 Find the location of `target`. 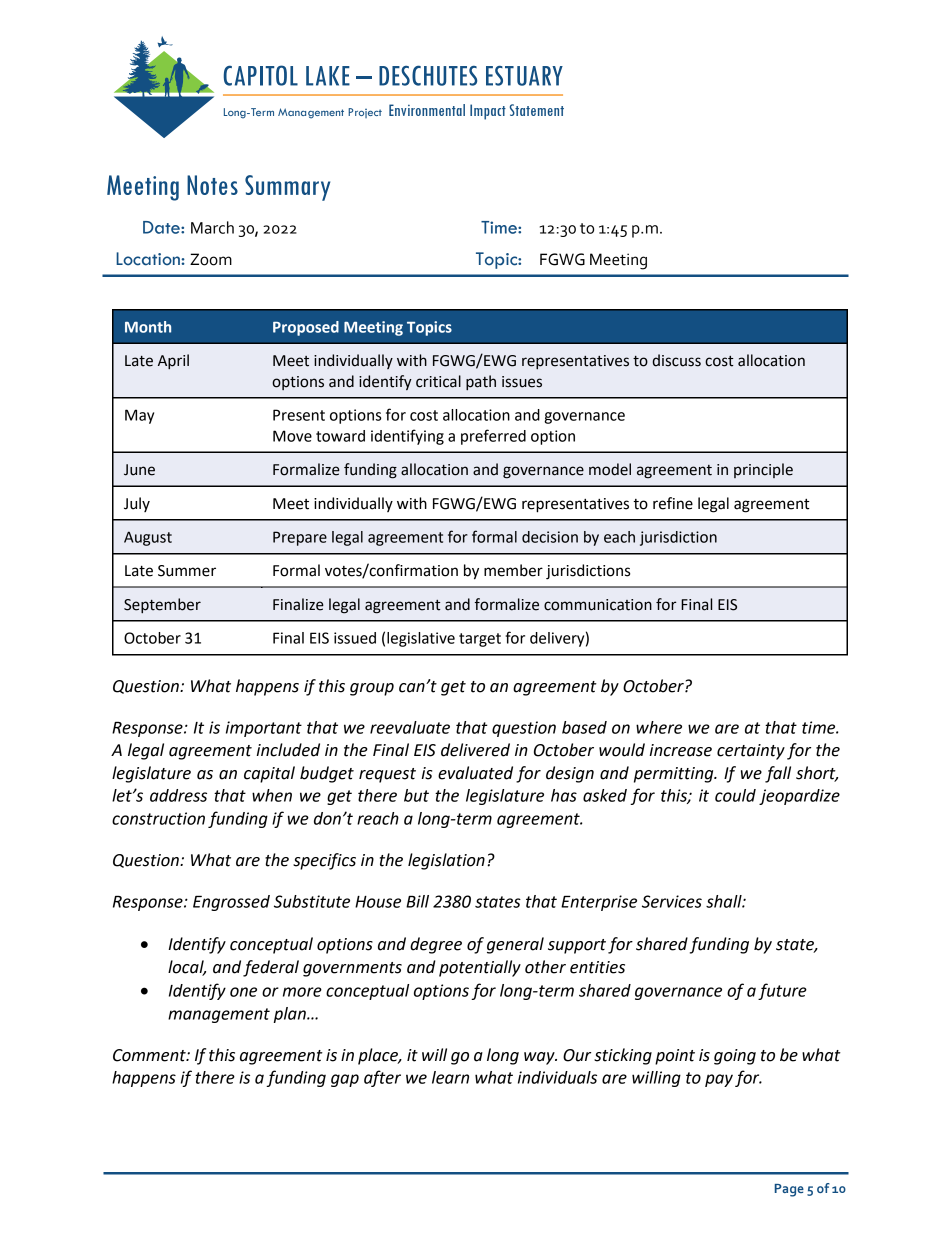

target is located at coordinates (480, 640).
